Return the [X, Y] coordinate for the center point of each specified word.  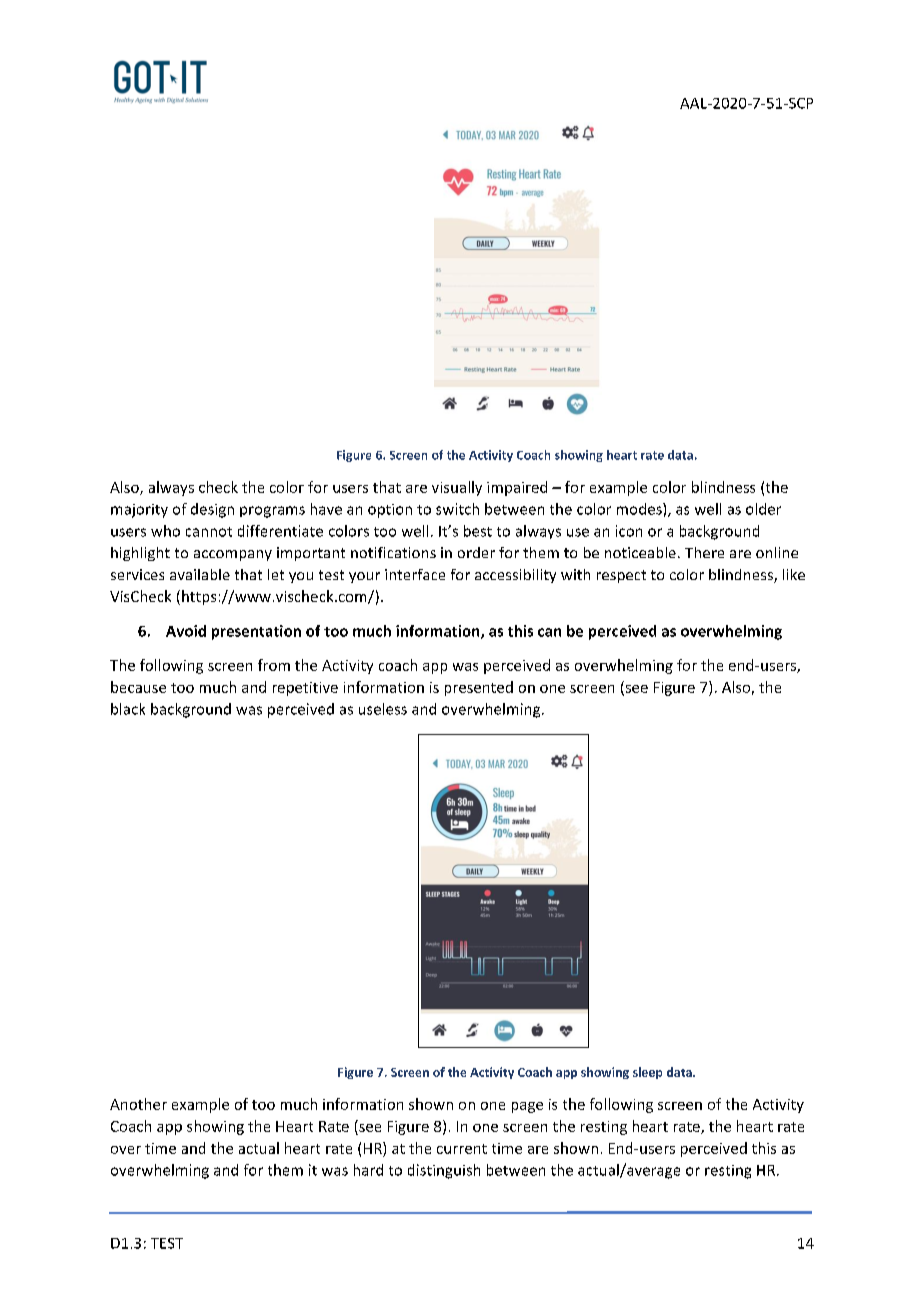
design [212, 510]
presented [479, 688]
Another [138, 1104]
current [462, 1149]
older [763, 509]
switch [457, 509]
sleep [647, 1073]
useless [383, 709]
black [128, 709]
